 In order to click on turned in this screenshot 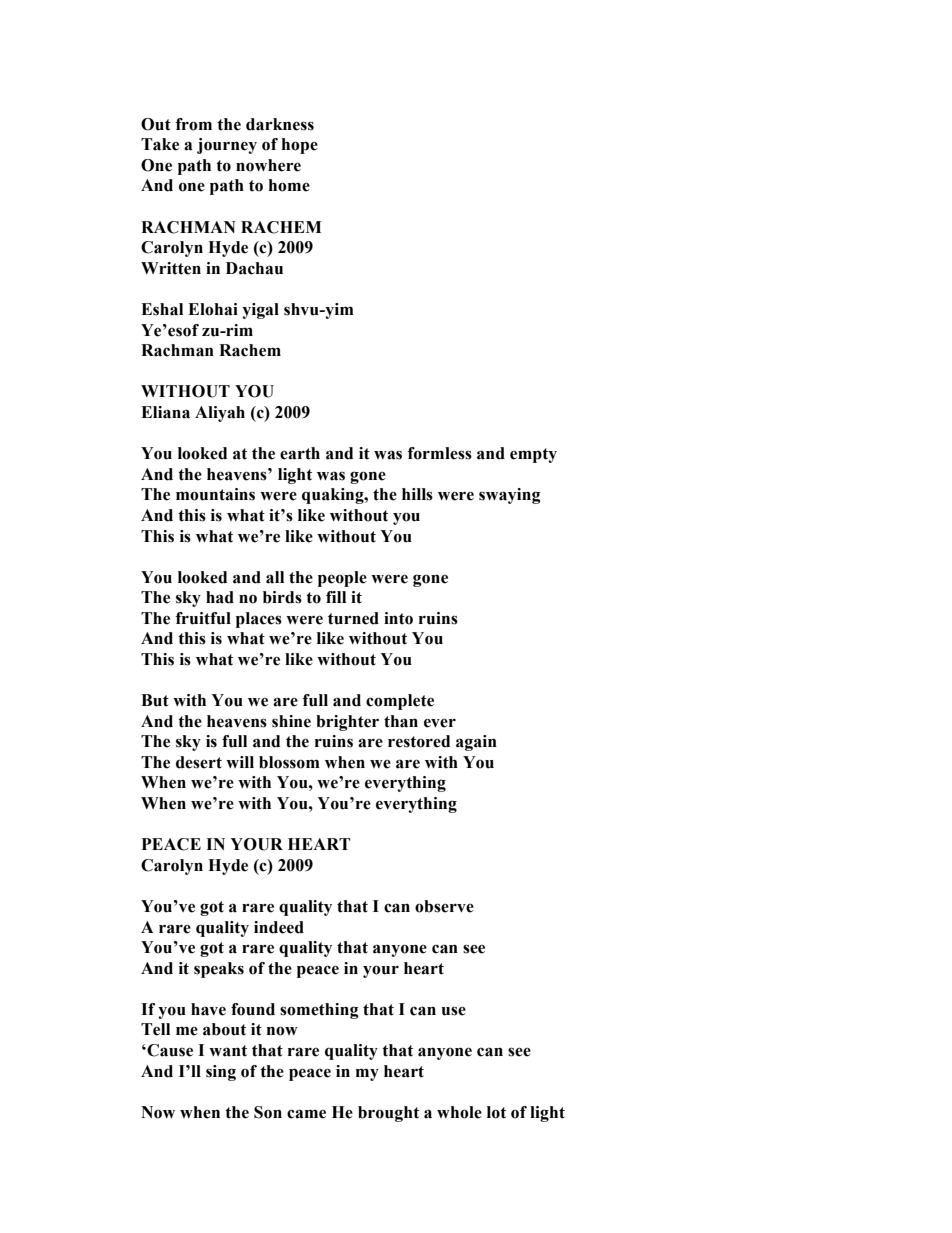, I will do `click(353, 618)`.
